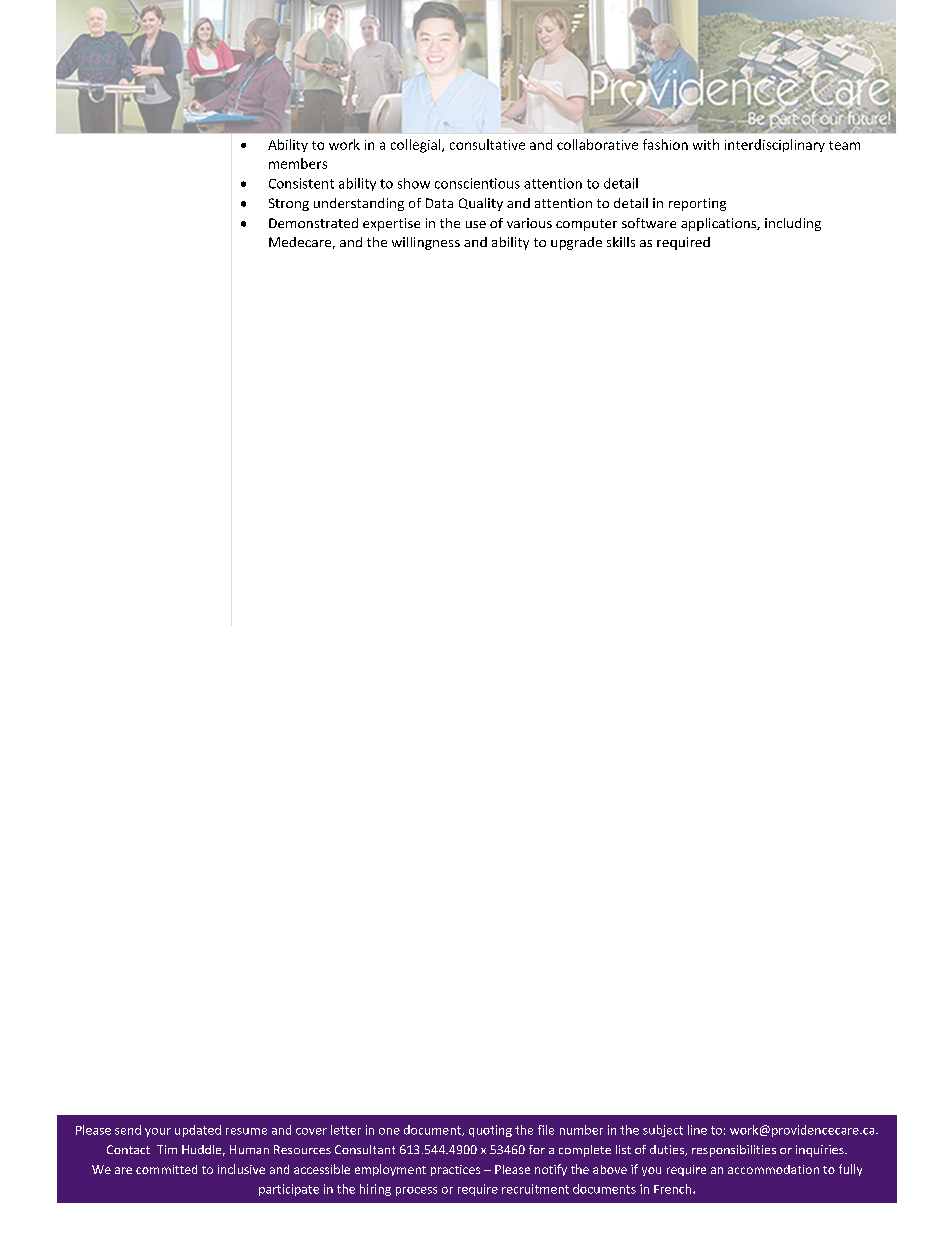 The height and width of the screenshot is (1233, 952). Describe the element at coordinates (663, 1131) in the screenshot. I see `subject` at that location.
